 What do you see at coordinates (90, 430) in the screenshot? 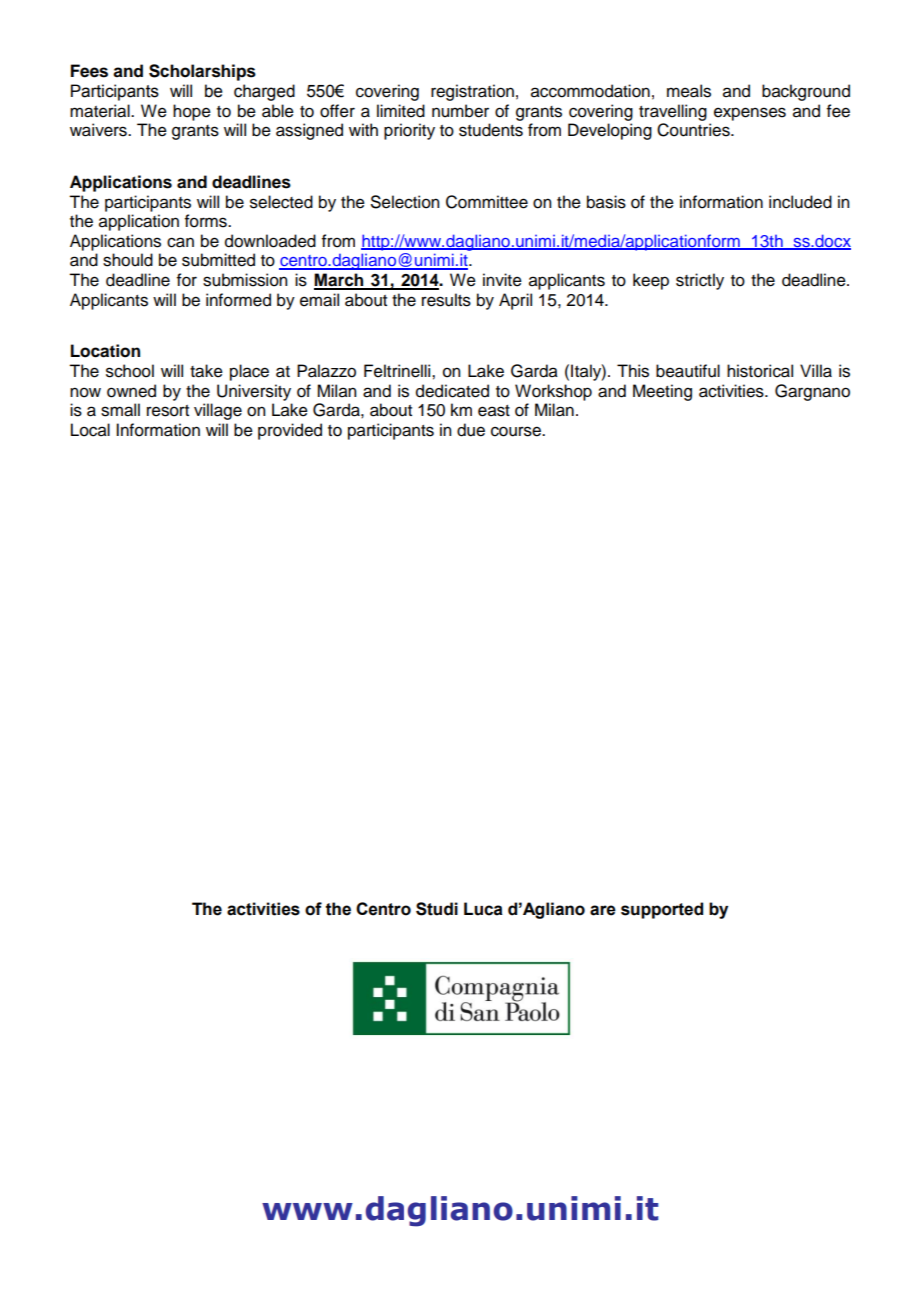
I see `Local` at bounding box center [90, 430].
